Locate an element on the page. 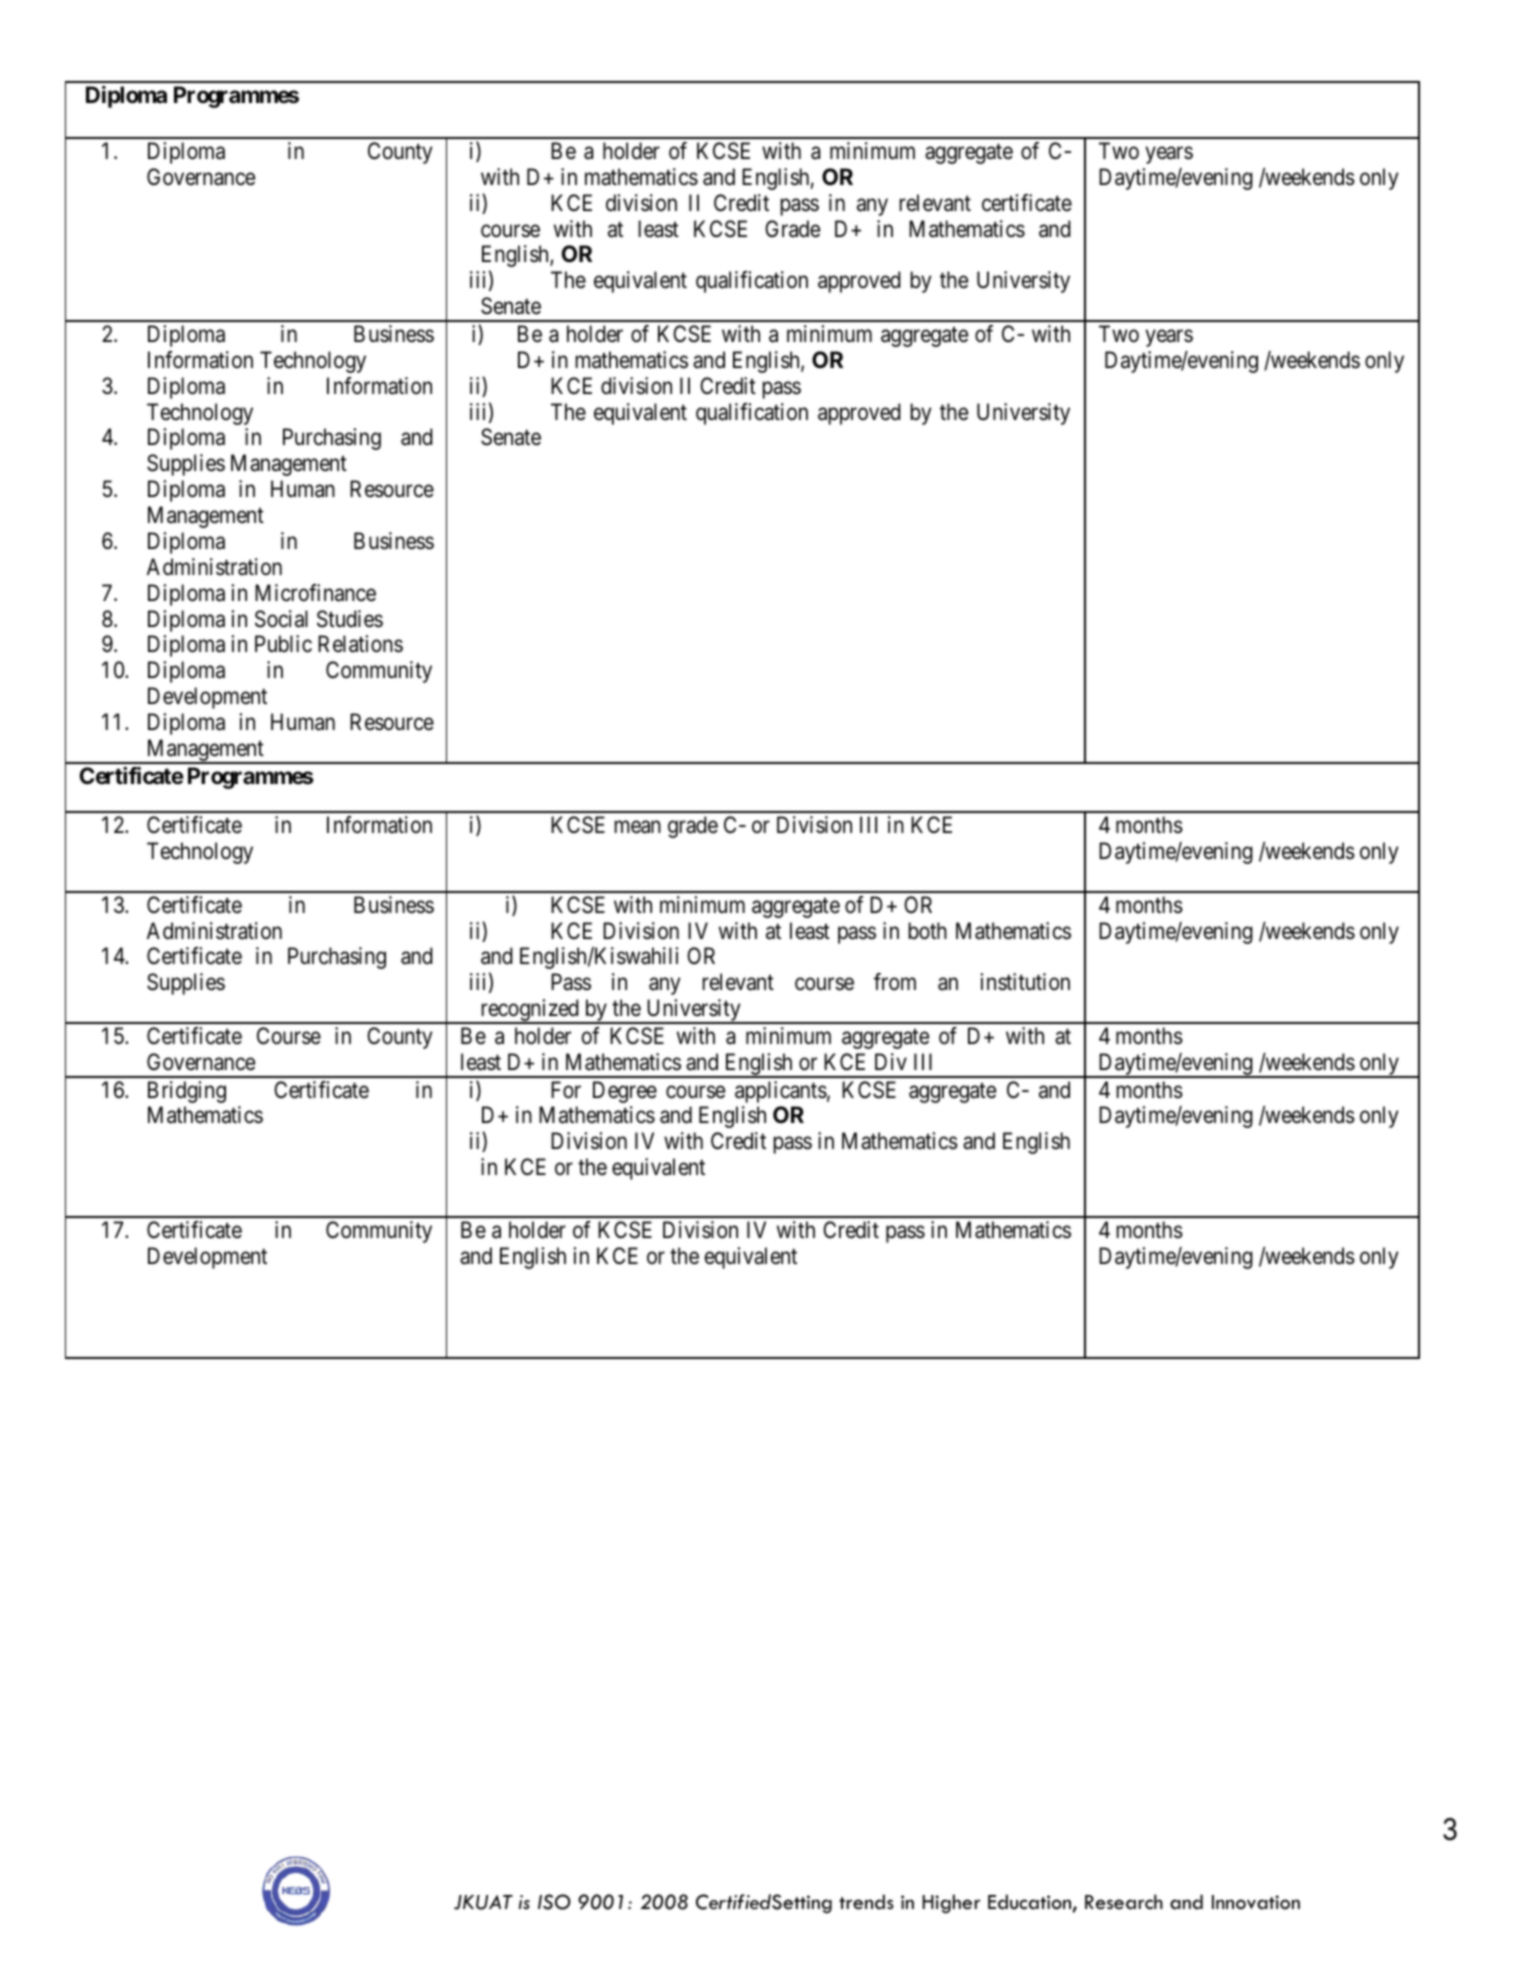 The width and height of the image is (1530, 1980). Public is located at coordinates (283, 644).
